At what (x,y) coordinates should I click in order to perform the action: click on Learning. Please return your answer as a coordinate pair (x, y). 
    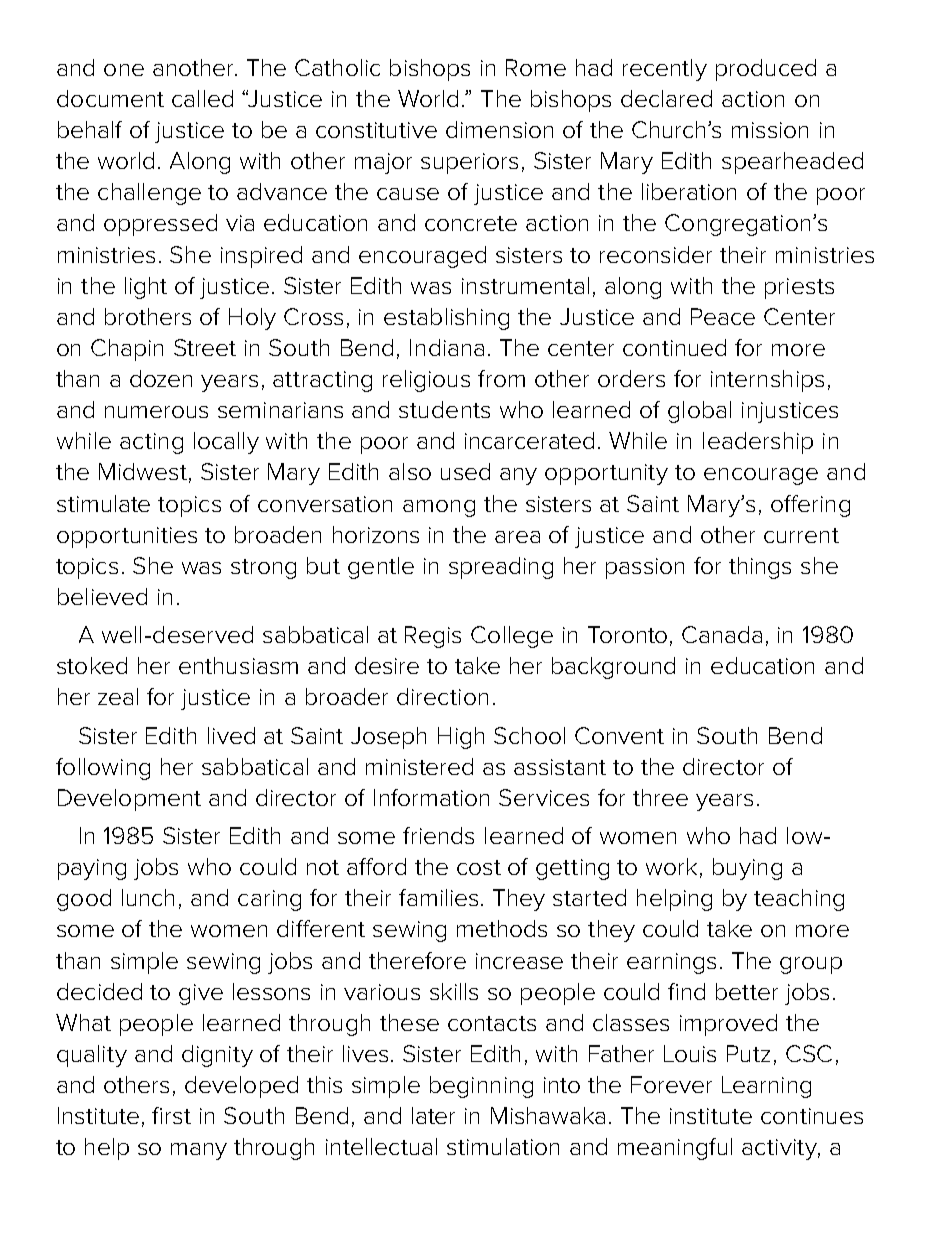
    Looking at the image, I should click on (766, 1087).
